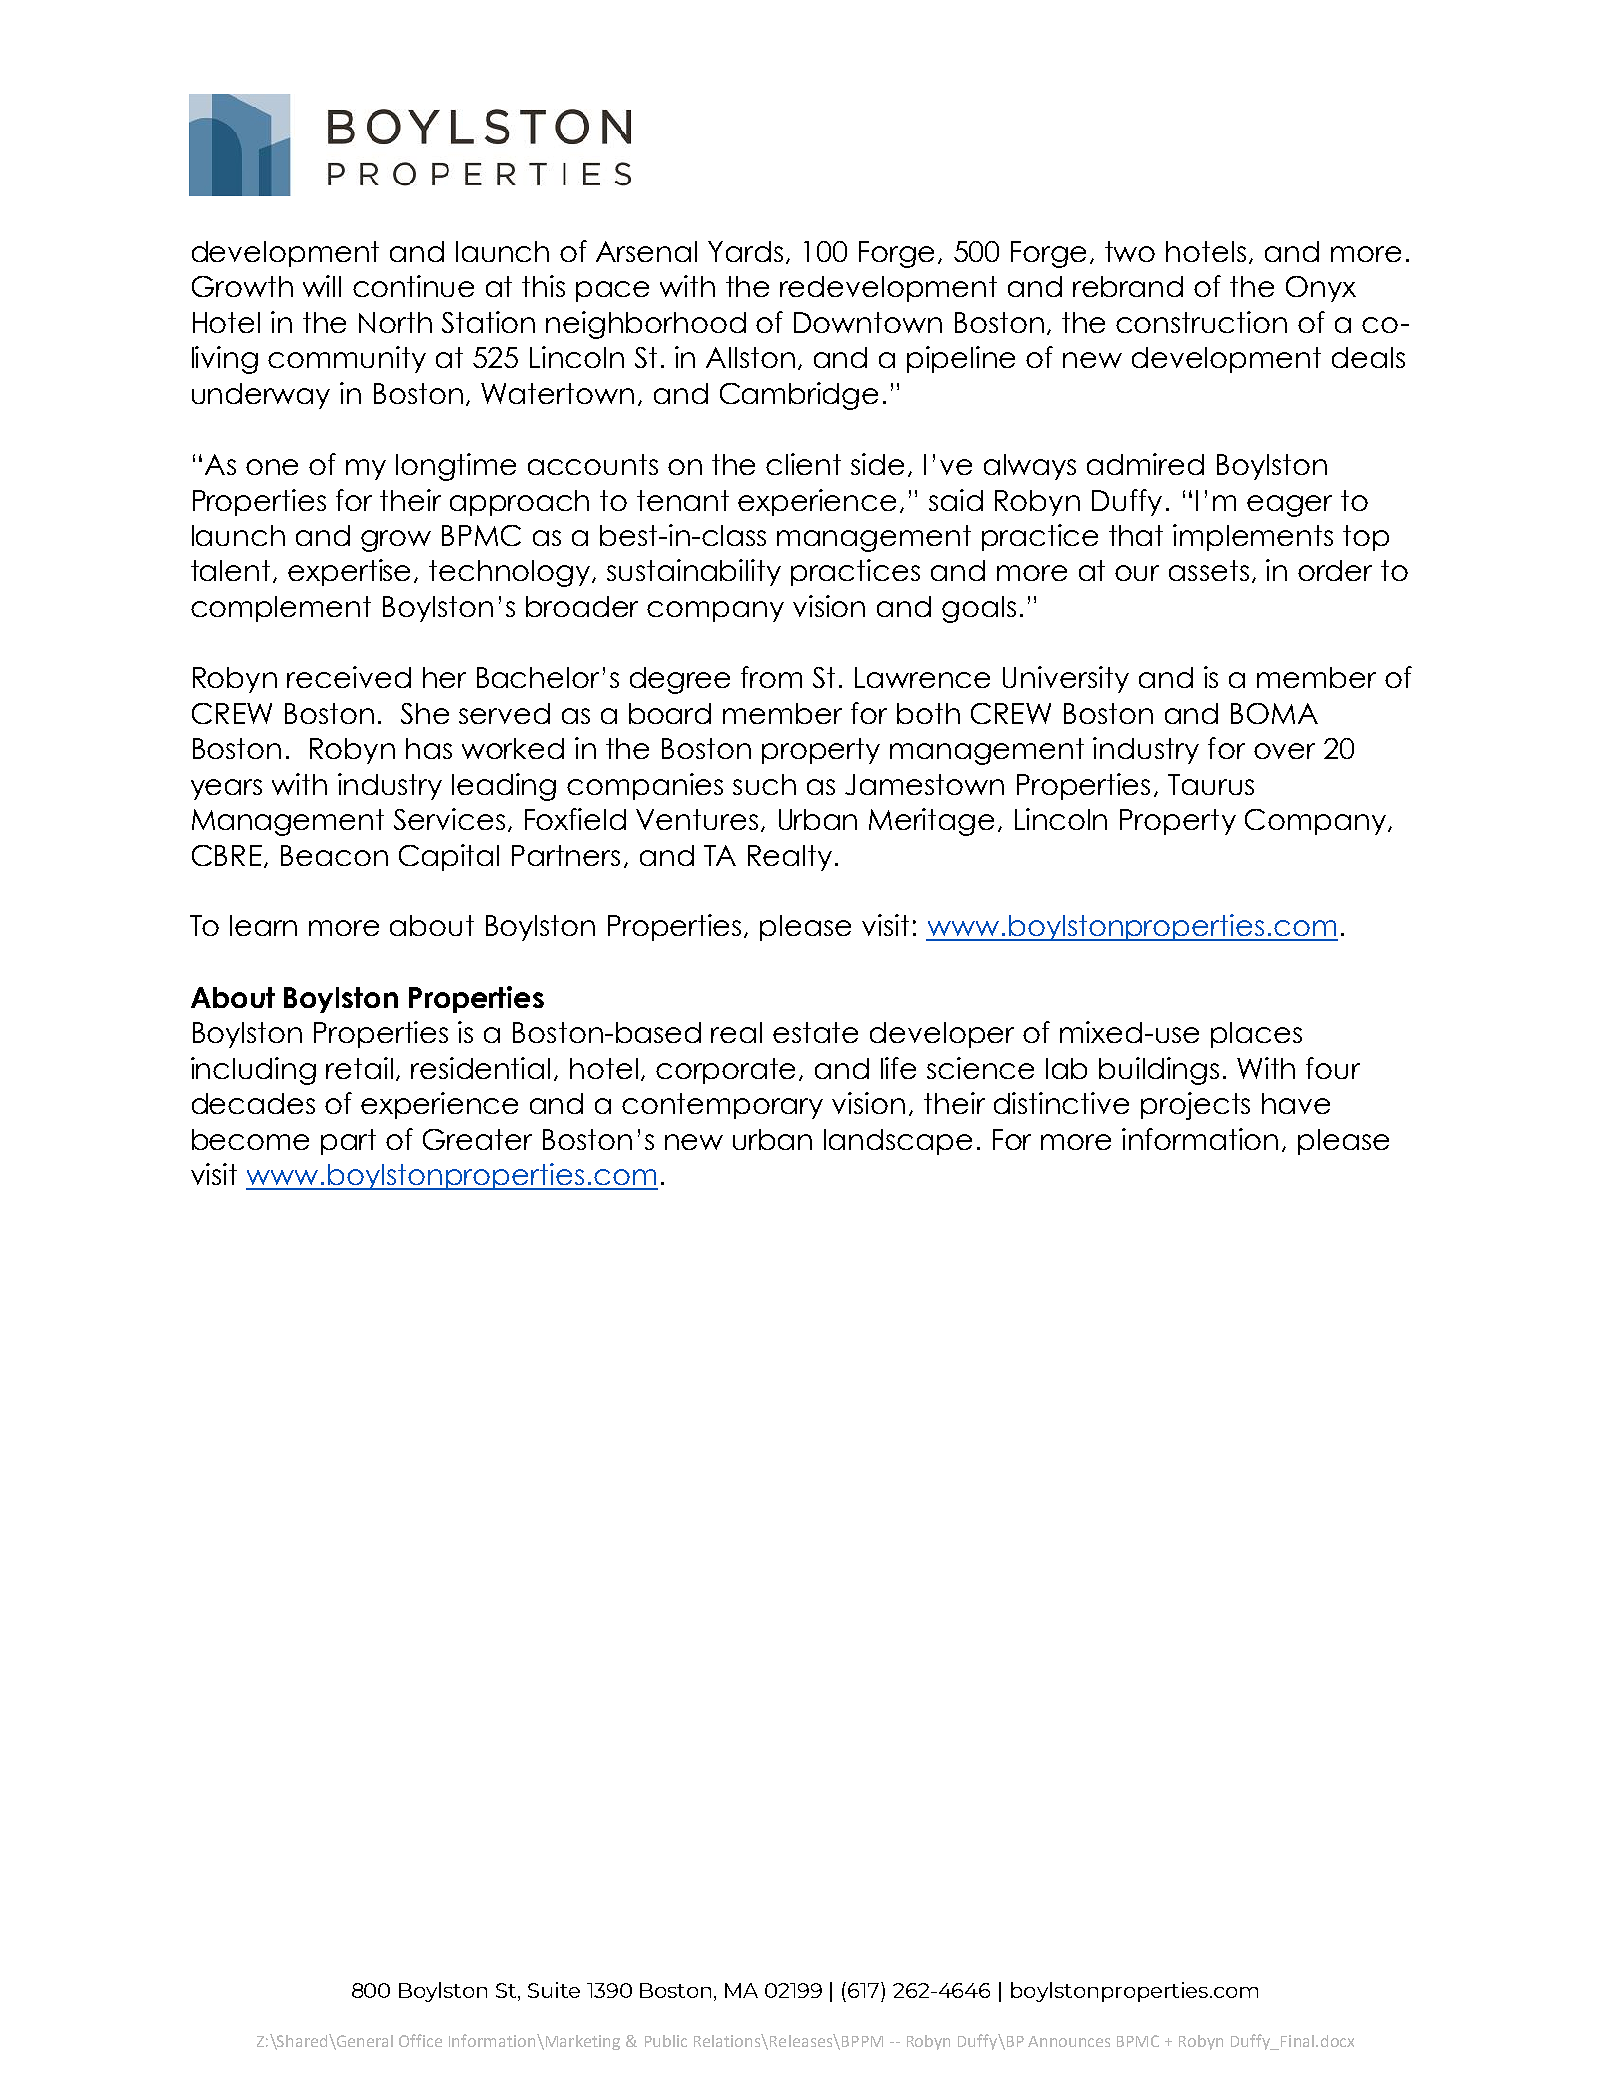  Describe the element at coordinates (420, 2040) in the screenshot. I see `Office` at that location.
